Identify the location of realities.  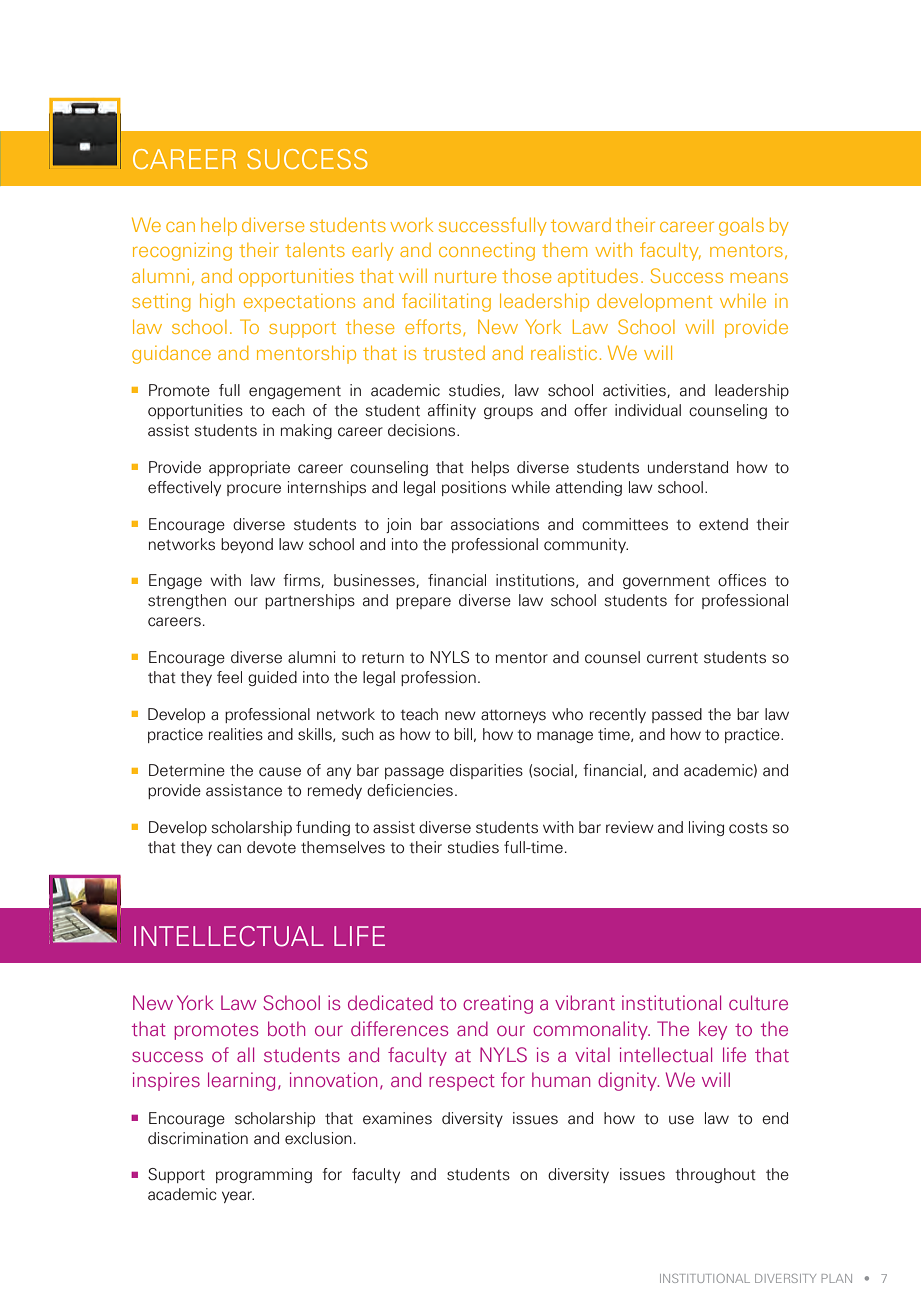
(236, 734).
